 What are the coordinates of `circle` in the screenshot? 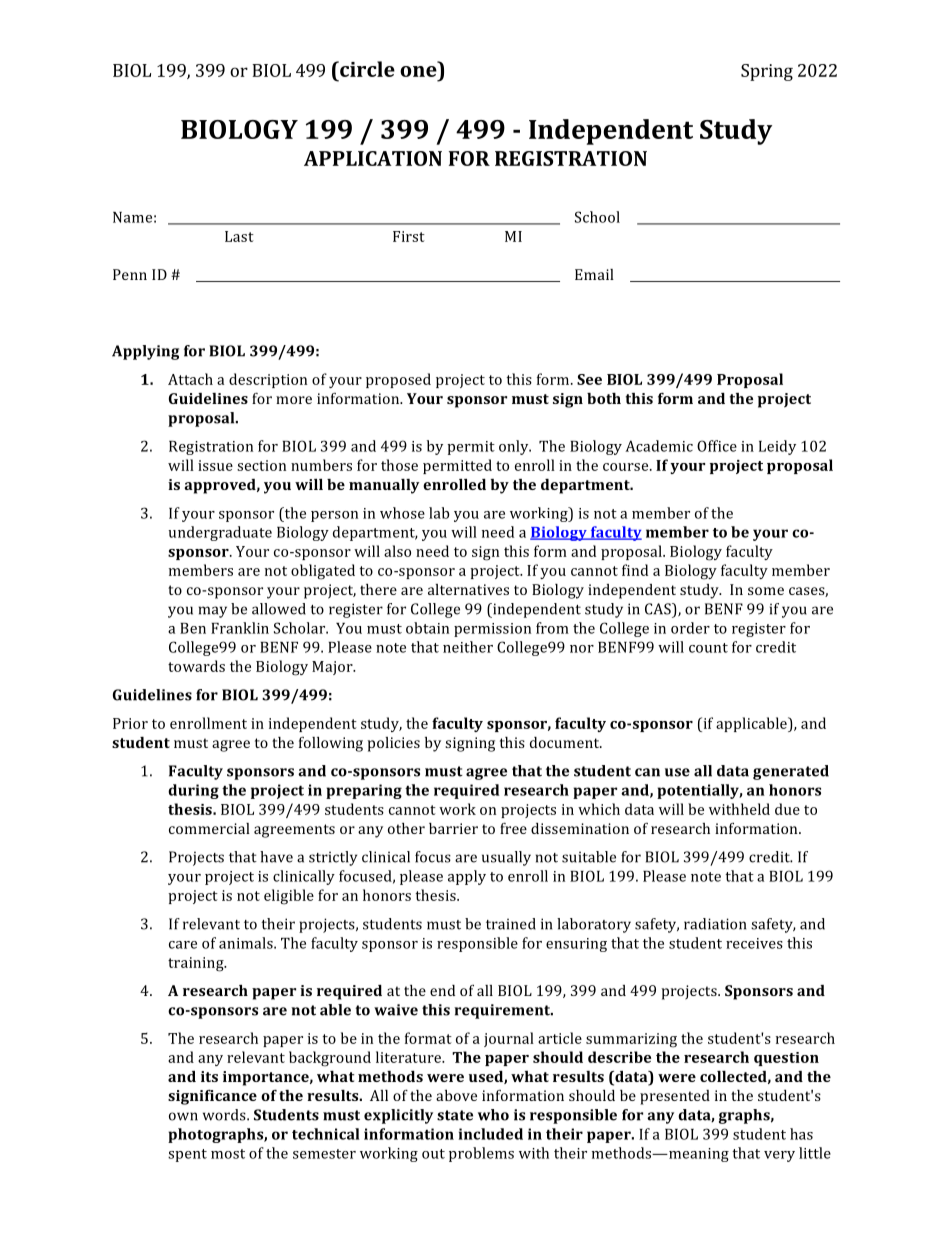 It's located at (366, 69).
